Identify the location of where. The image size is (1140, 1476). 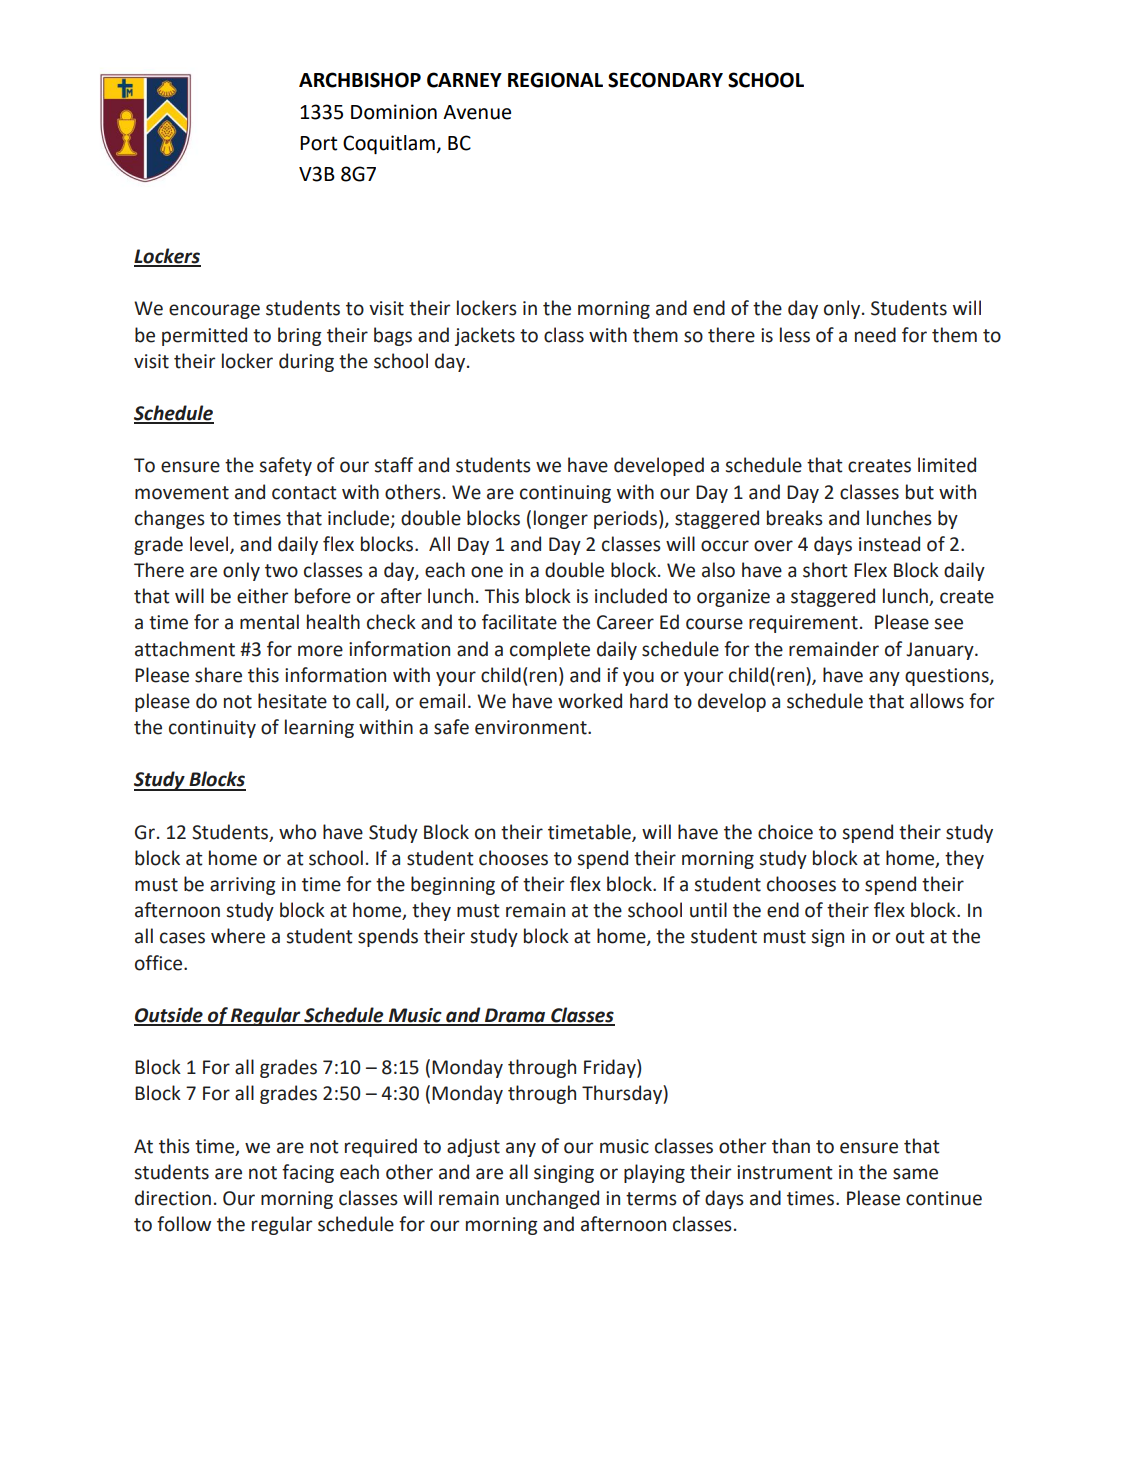
(238, 936).
